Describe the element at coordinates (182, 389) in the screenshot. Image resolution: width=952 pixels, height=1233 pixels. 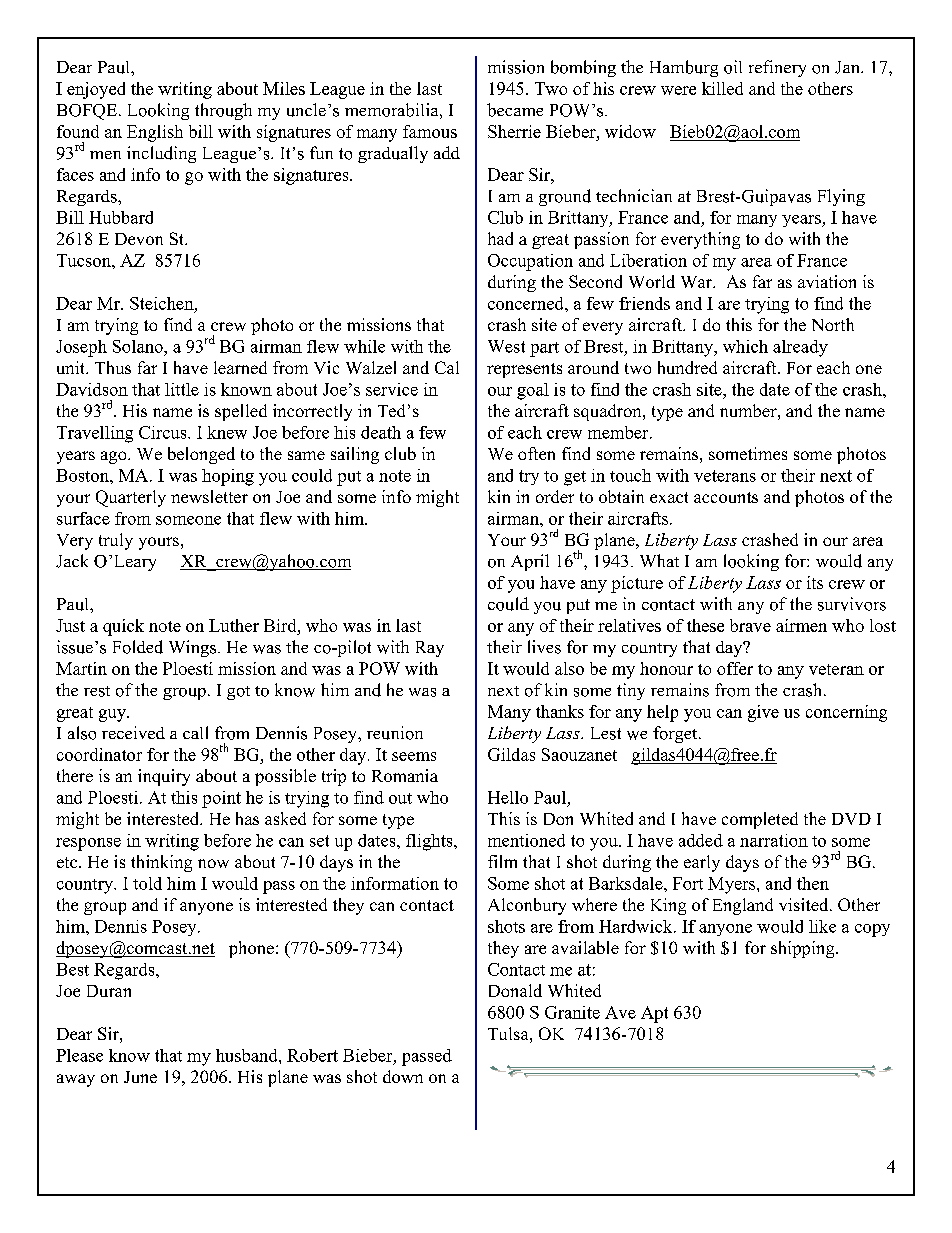
I see `little` at that location.
